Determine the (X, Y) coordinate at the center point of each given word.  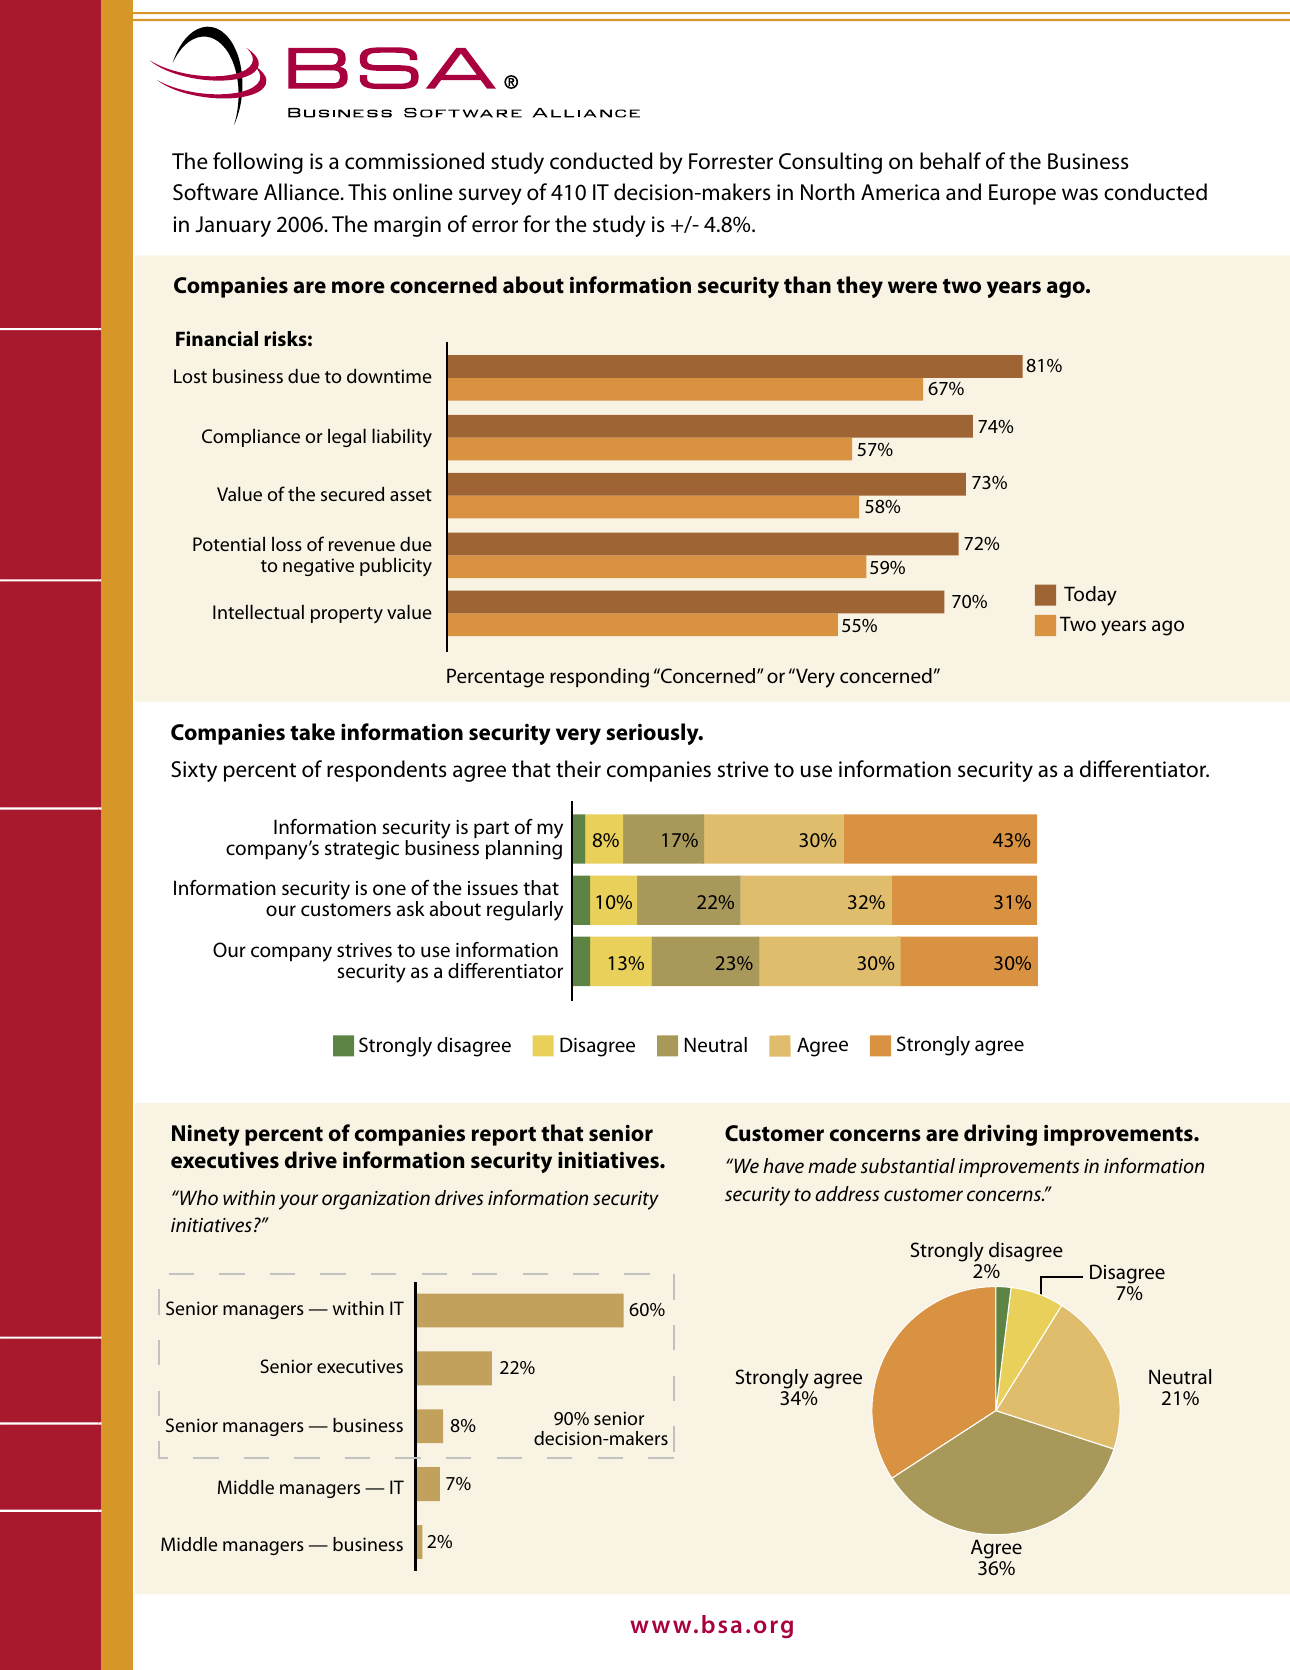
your (298, 1202)
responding (599, 678)
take (312, 732)
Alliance (303, 192)
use (816, 771)
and (963, 192)
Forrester (731, 161)
